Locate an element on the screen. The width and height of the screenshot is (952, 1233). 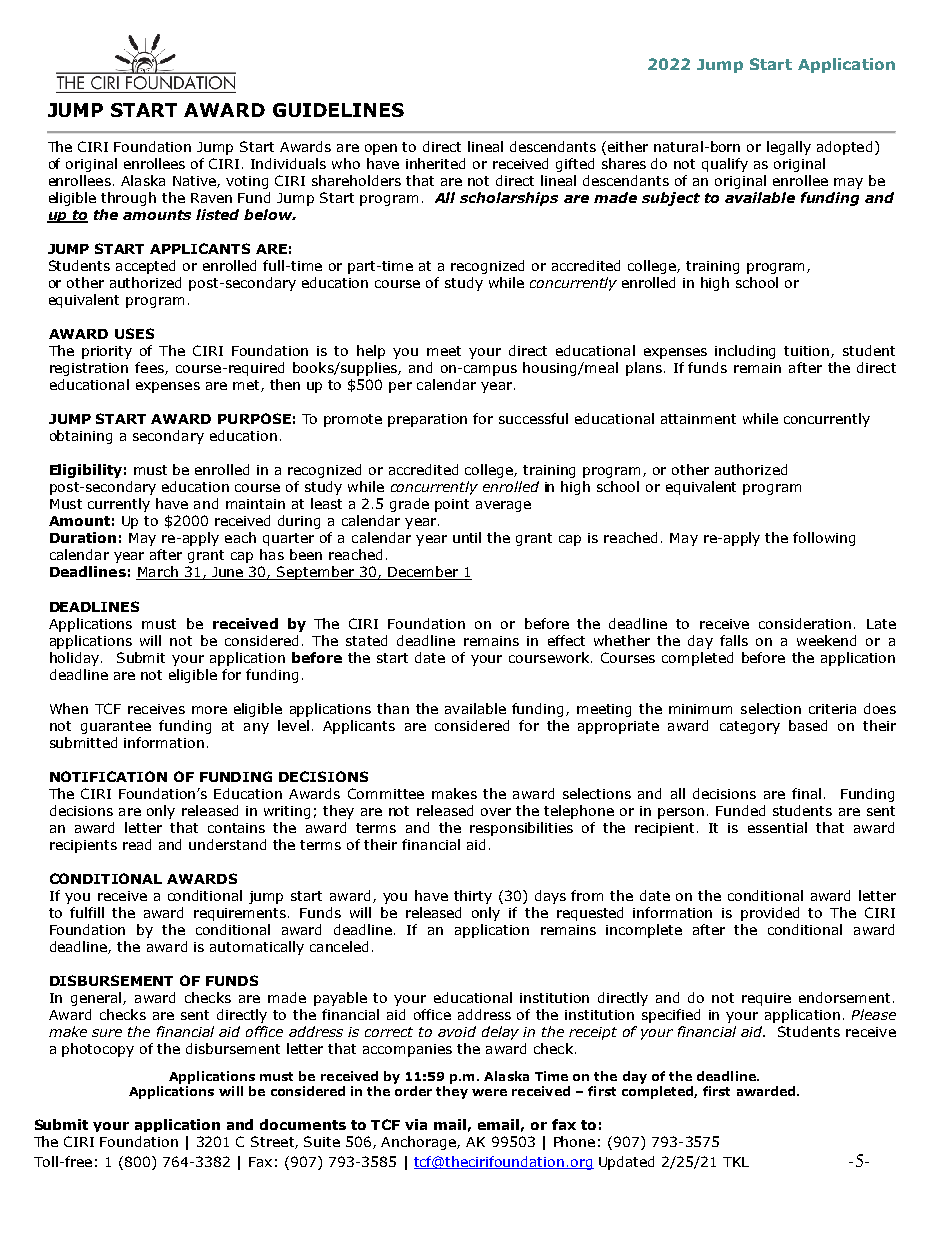
following is located at coordinates (824, 539).
